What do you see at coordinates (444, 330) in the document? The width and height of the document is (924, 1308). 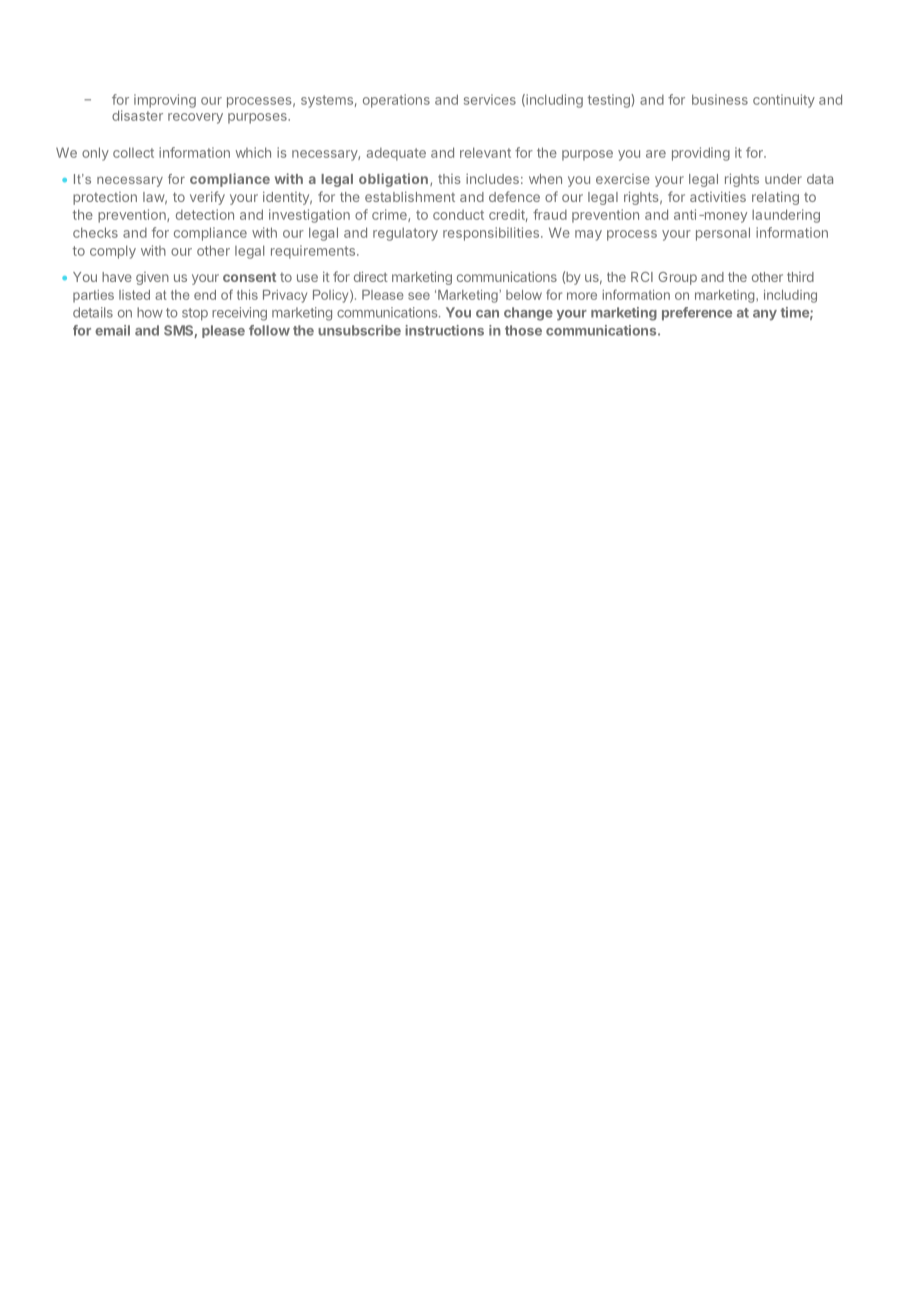 I see `instructions` at bounding box center [444, 330].
